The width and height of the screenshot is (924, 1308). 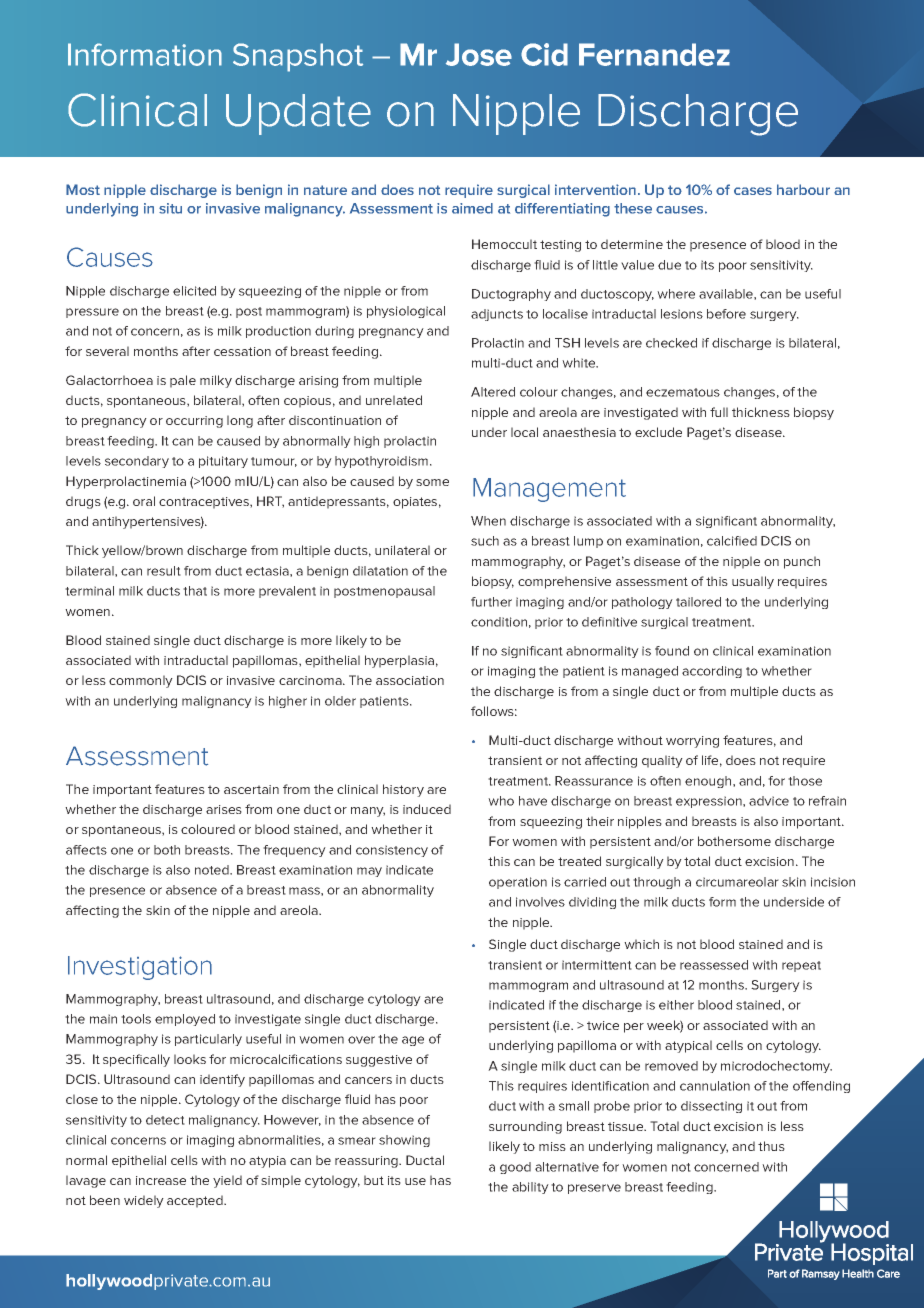 What do you see at coordinates (298, 114) in the screenshot?
I see `Update` at bounding box center [298, 114].
